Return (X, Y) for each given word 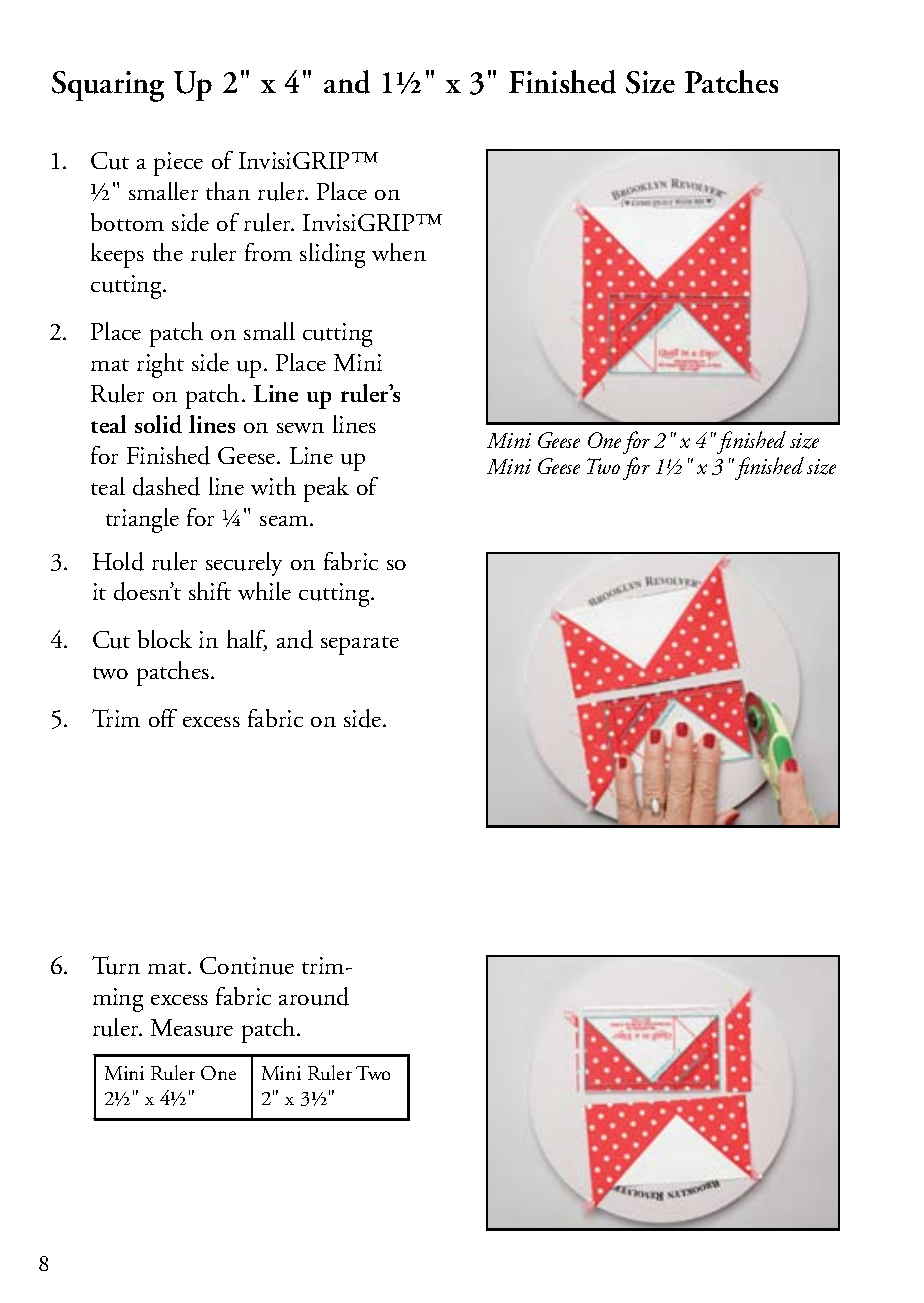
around (314, 996)
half (247, 640)
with (273, 486)
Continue (247, 966)
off (163, 718)
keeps (117, 255)
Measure (192, 1028)
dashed (166, 486)
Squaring (108, 86)
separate (360, 645)
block (165, 639)
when (399, 252)
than (228, 191)
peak (326, 489)
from (268, 252)
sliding (332, 255)
